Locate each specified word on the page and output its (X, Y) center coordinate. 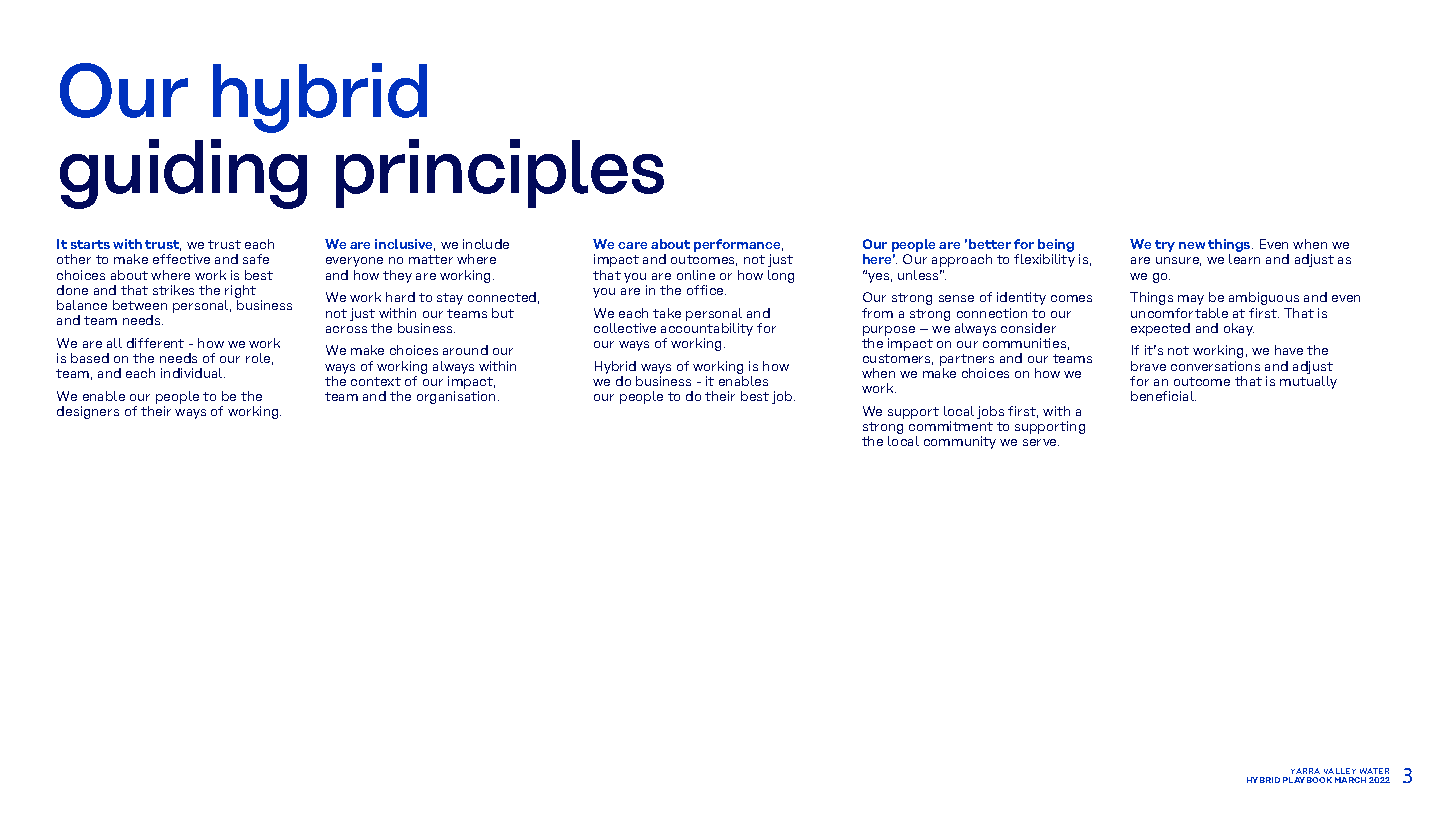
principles (500, 173)
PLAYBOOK (1307, 780)
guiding (183, 174)
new (1192, 245)
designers (88, 412)
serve (1041, 442)
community (960, 442)
